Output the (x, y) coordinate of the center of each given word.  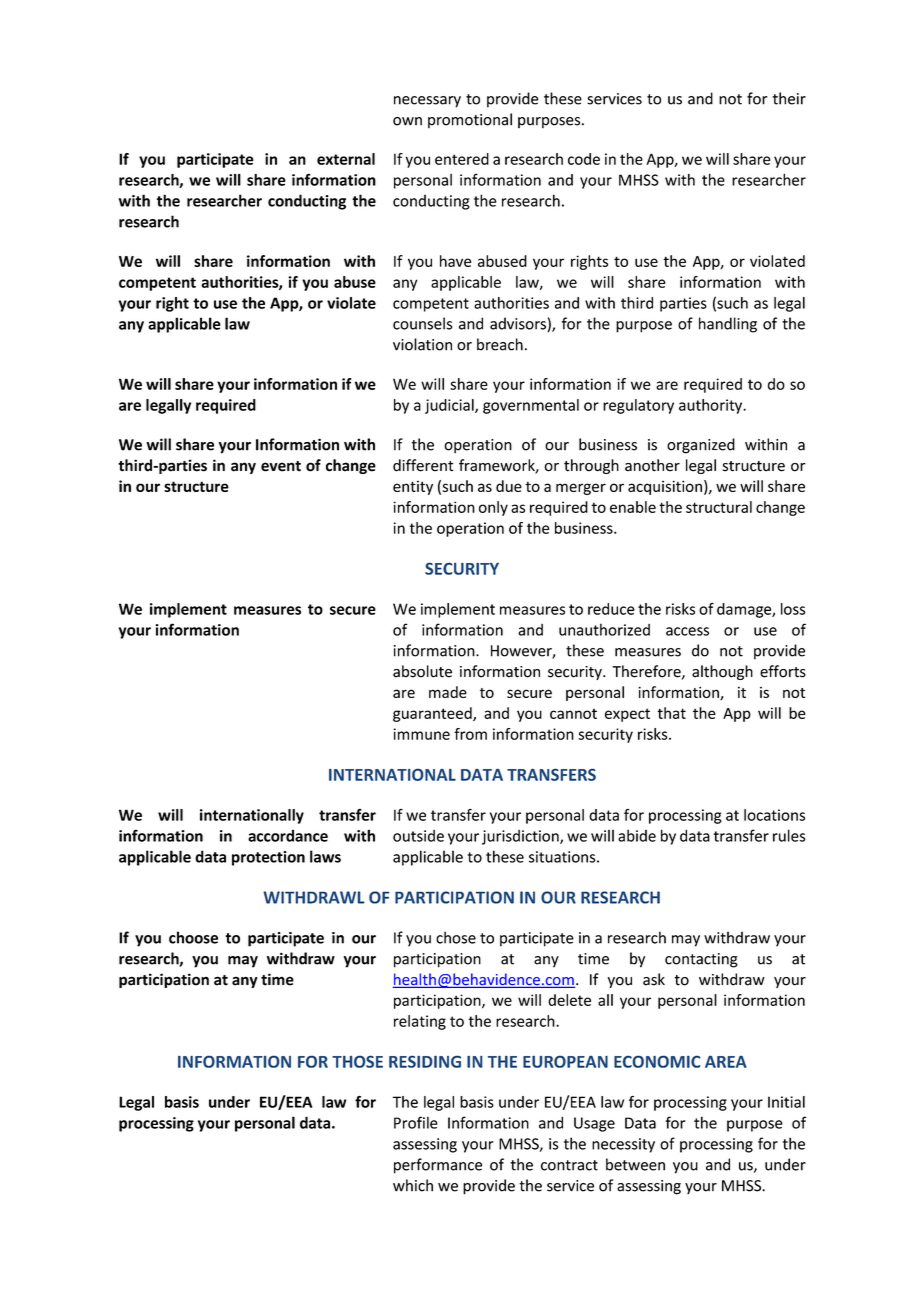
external (346, 159)
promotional (470, 120)
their (789, 98)
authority (712, 406)
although (722, 672)
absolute (422, 671)
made (448, 692)
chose (456, 937)
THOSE (357, 1062)
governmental (531, 406)
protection (268, 858)
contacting (701, 960)
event (281, 466)
